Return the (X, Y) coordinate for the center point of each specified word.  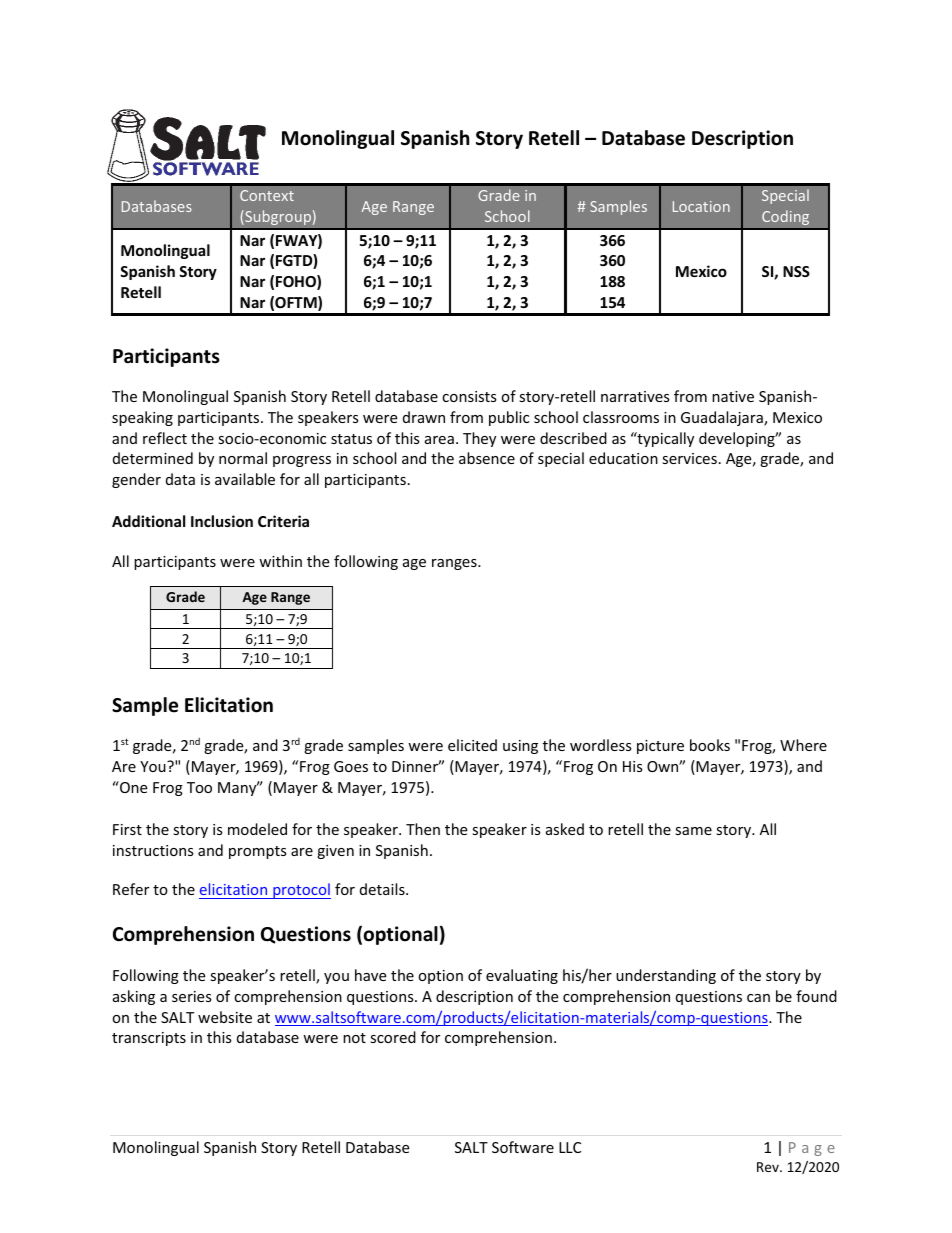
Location (701, 206)
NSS (796, 271)
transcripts (149, 1039)
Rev (769, 1167)
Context (267, 195)
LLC (570, 1147)
